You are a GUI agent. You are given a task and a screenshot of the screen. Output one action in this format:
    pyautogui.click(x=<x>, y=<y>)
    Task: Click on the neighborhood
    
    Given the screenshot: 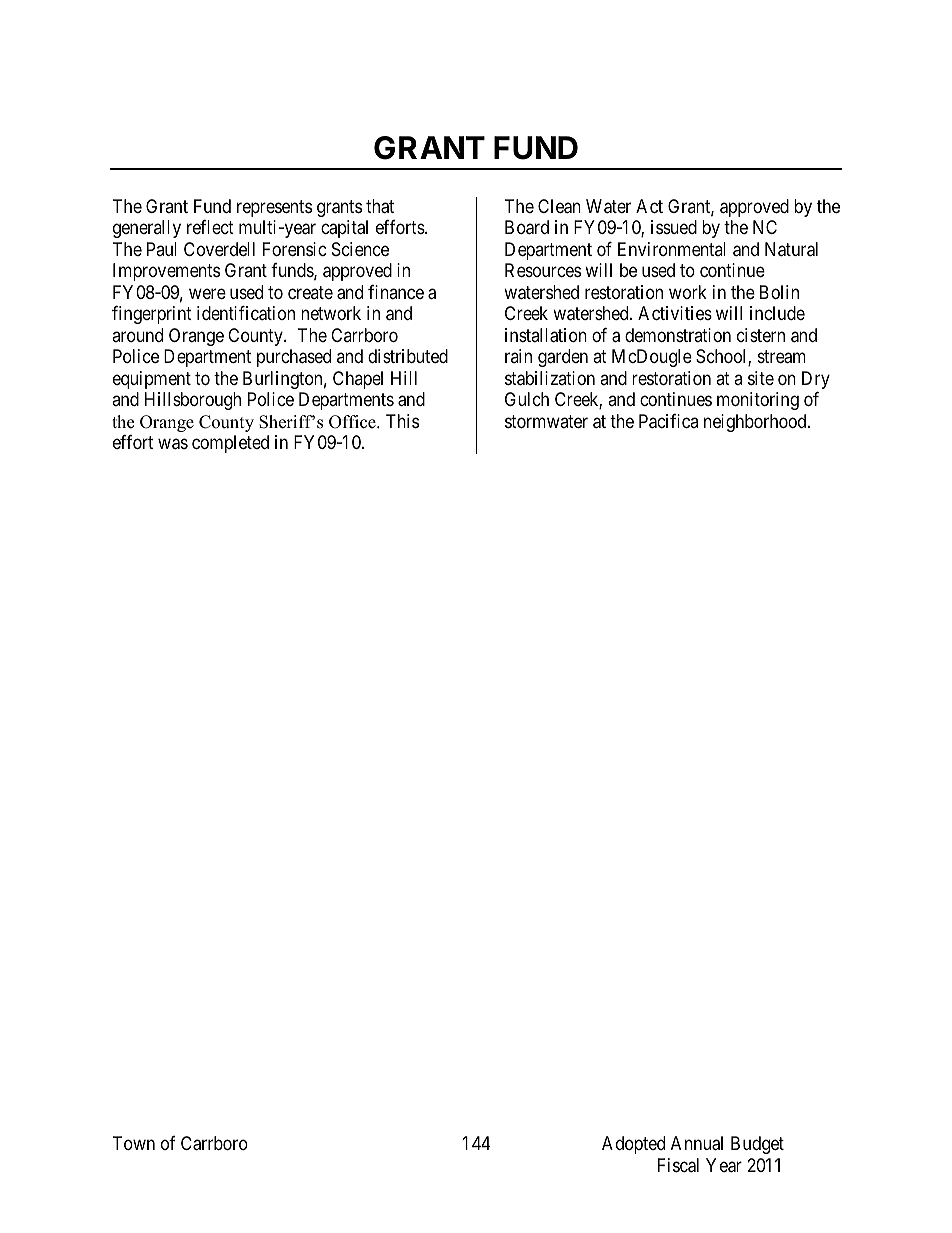 What is the action you would take?
    pyautogui.click(x=756, y=423)
